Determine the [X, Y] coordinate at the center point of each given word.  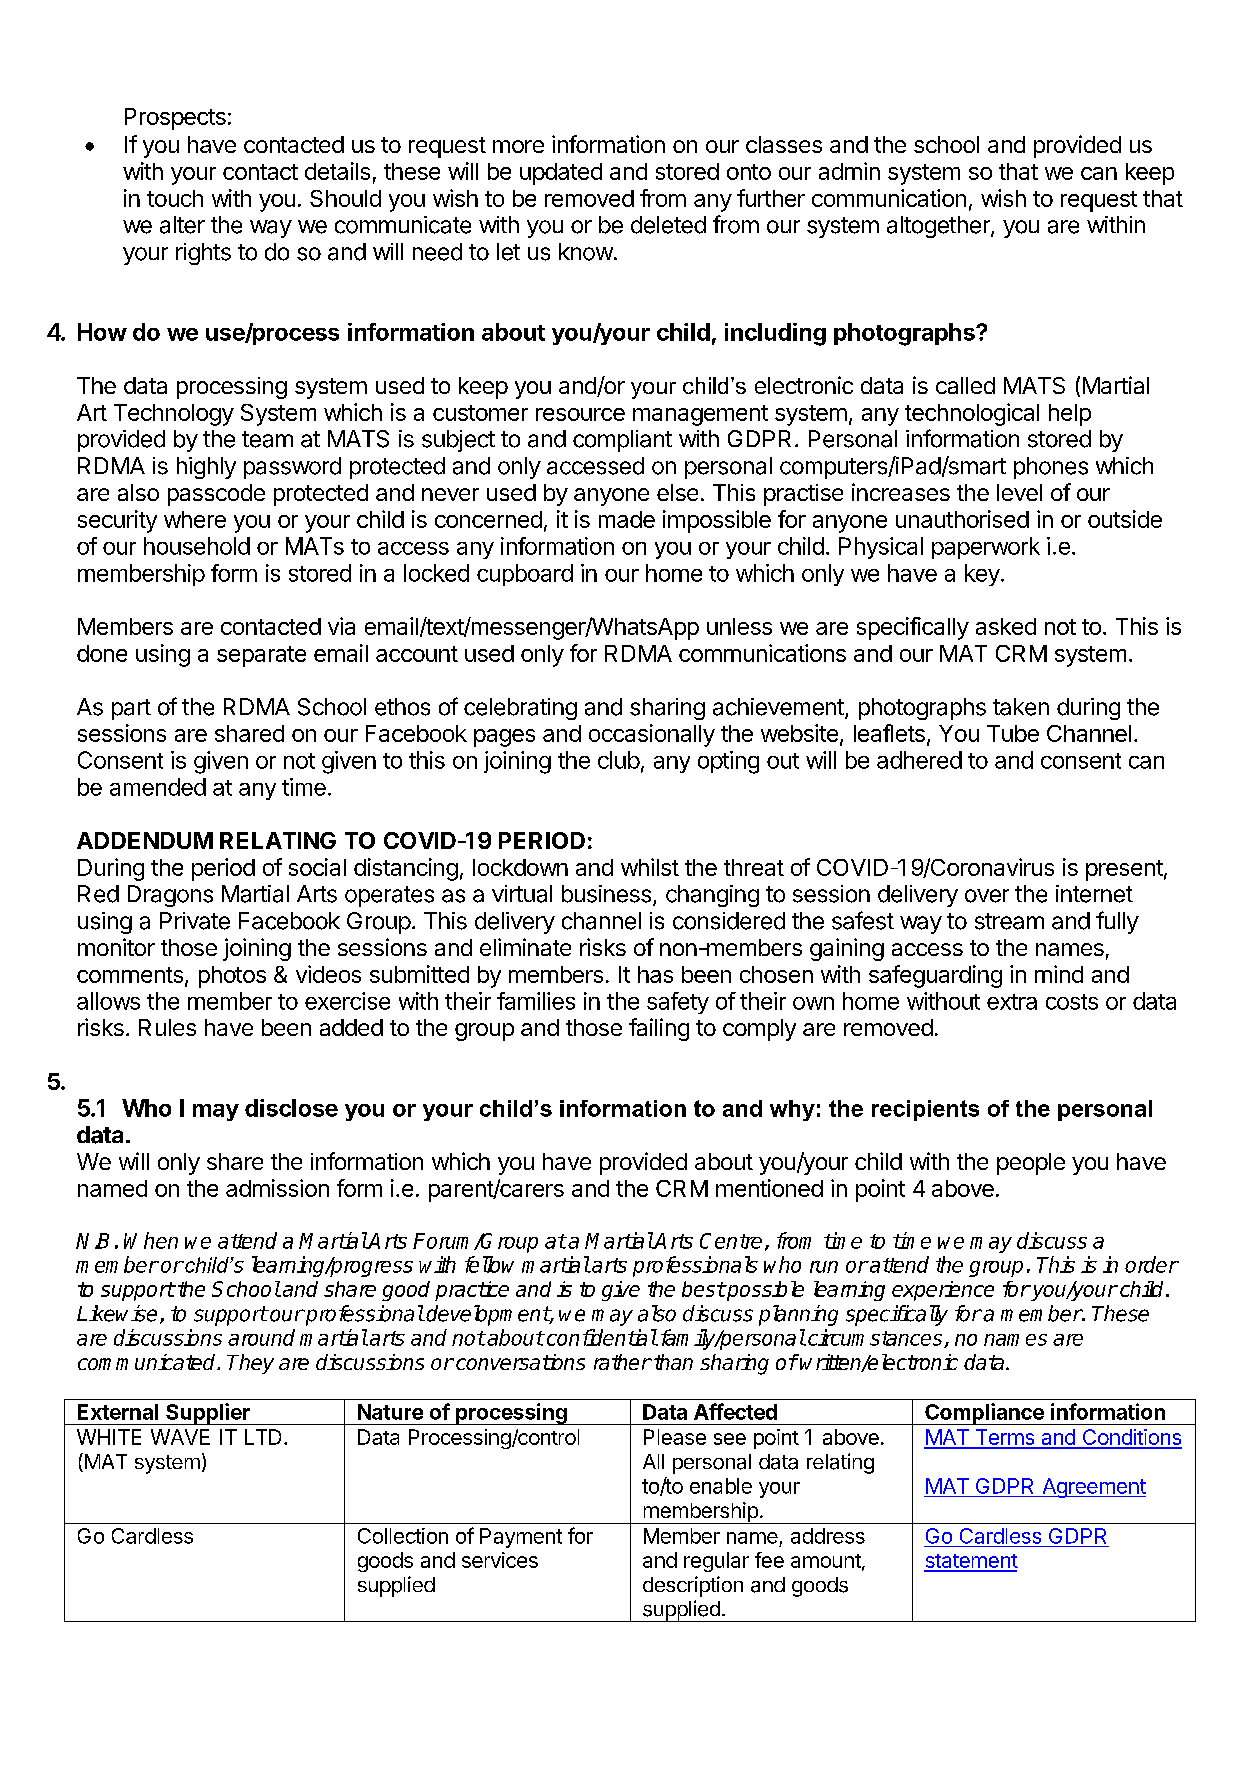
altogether [939, 227]
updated [561, 174]
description [693, 1586]
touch [175, 198]
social [317, 867]
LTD [263, 1437]
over [987, 896]
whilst [650, 867]
